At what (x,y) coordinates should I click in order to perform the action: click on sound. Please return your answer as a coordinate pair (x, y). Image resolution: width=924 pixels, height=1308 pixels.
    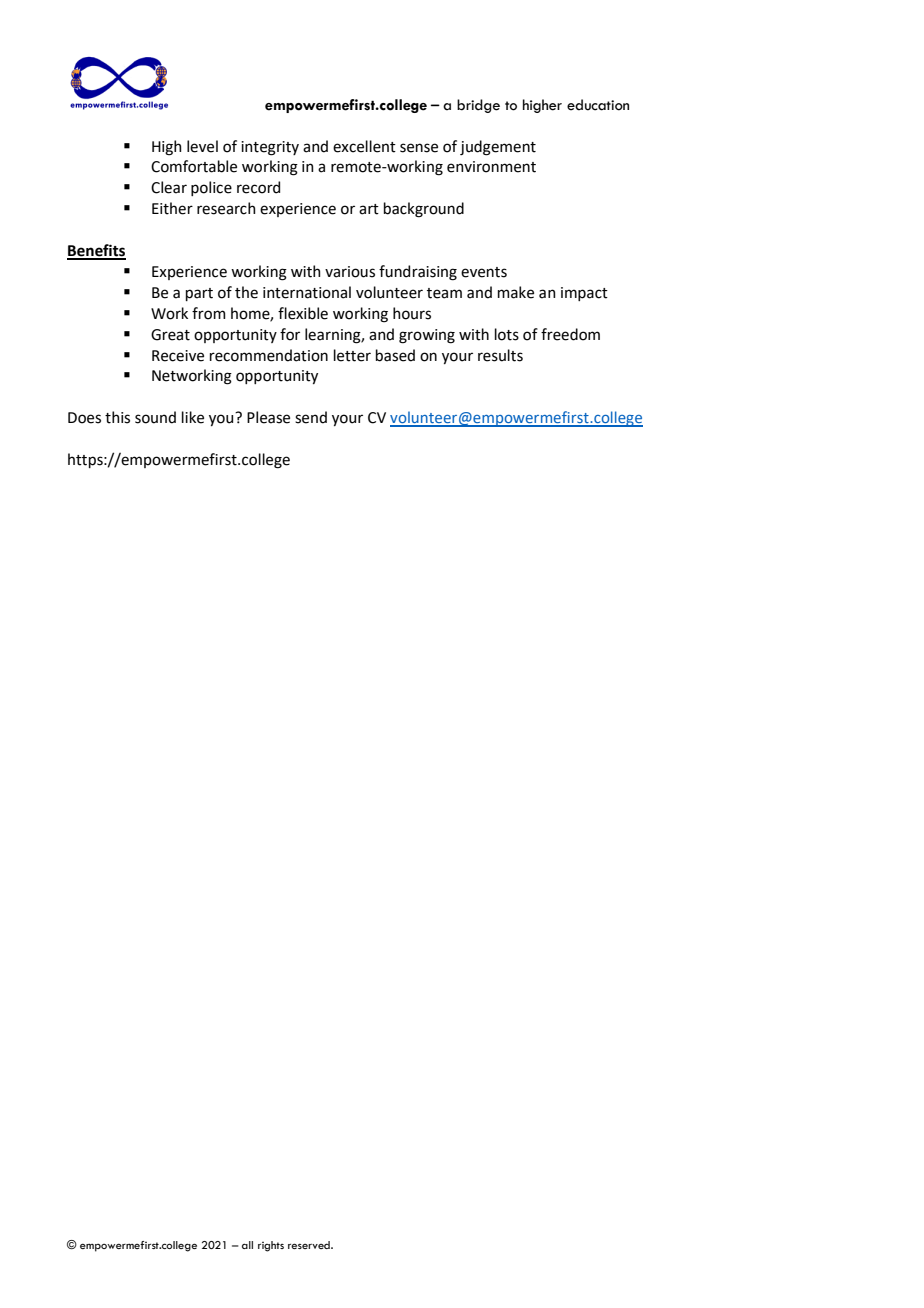
    Looking at the image, I should click on (155, 417).
